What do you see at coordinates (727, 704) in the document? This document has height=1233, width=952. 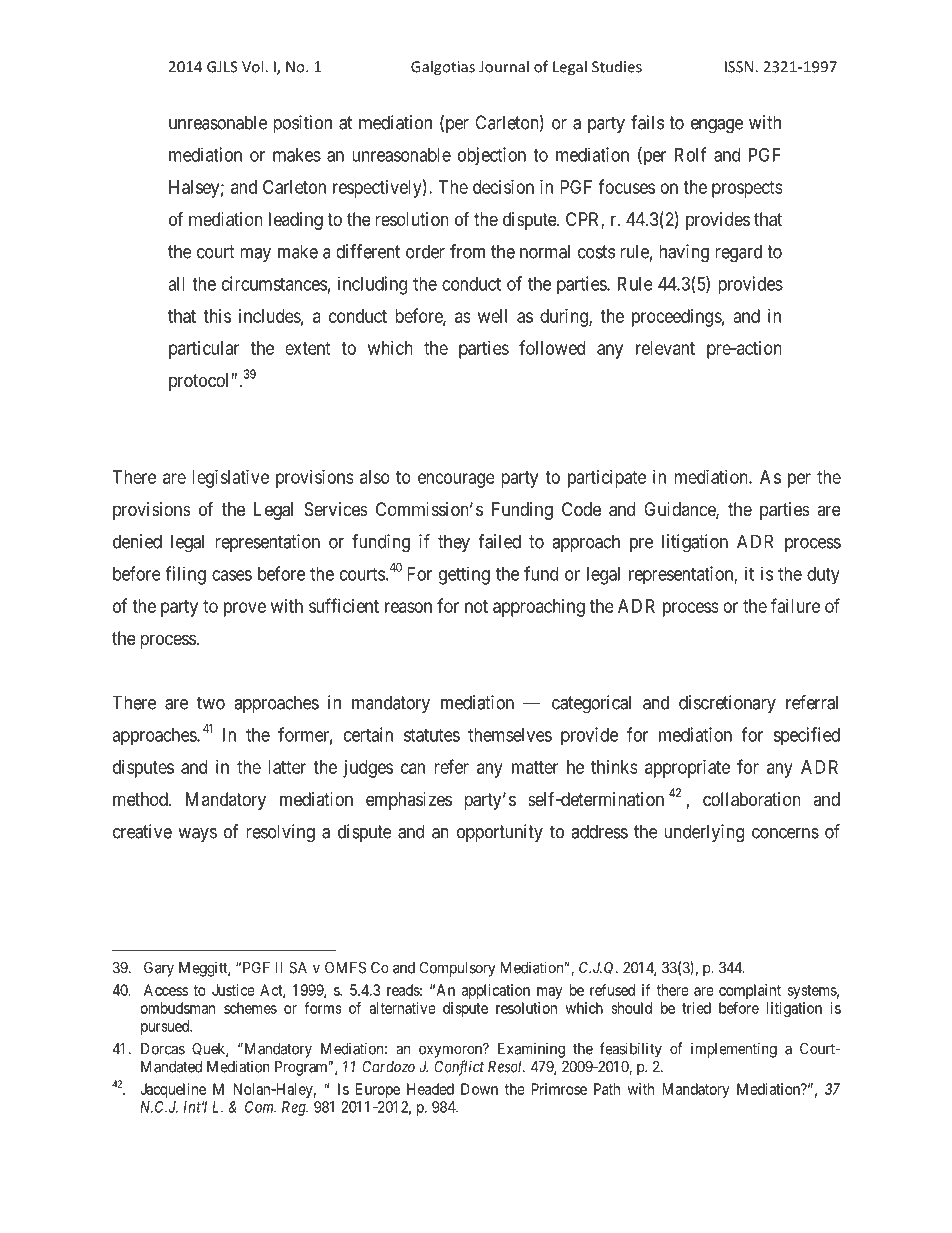 I see `discretionary` at bounding box center [727, 704].
